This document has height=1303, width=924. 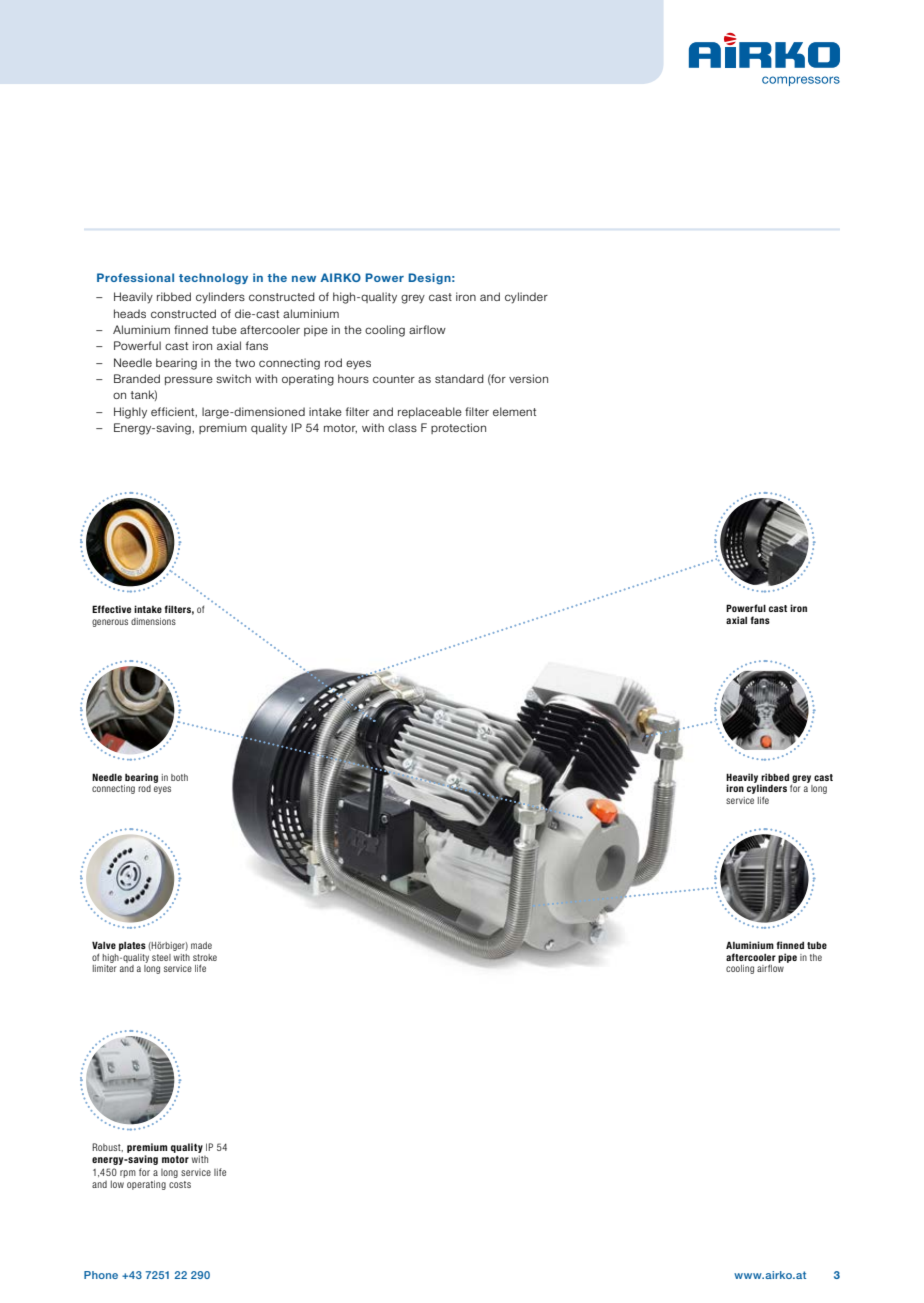 What do you see at coordinates (201, 945) in the document?
I see `made` at bounding box center [201, 945].
